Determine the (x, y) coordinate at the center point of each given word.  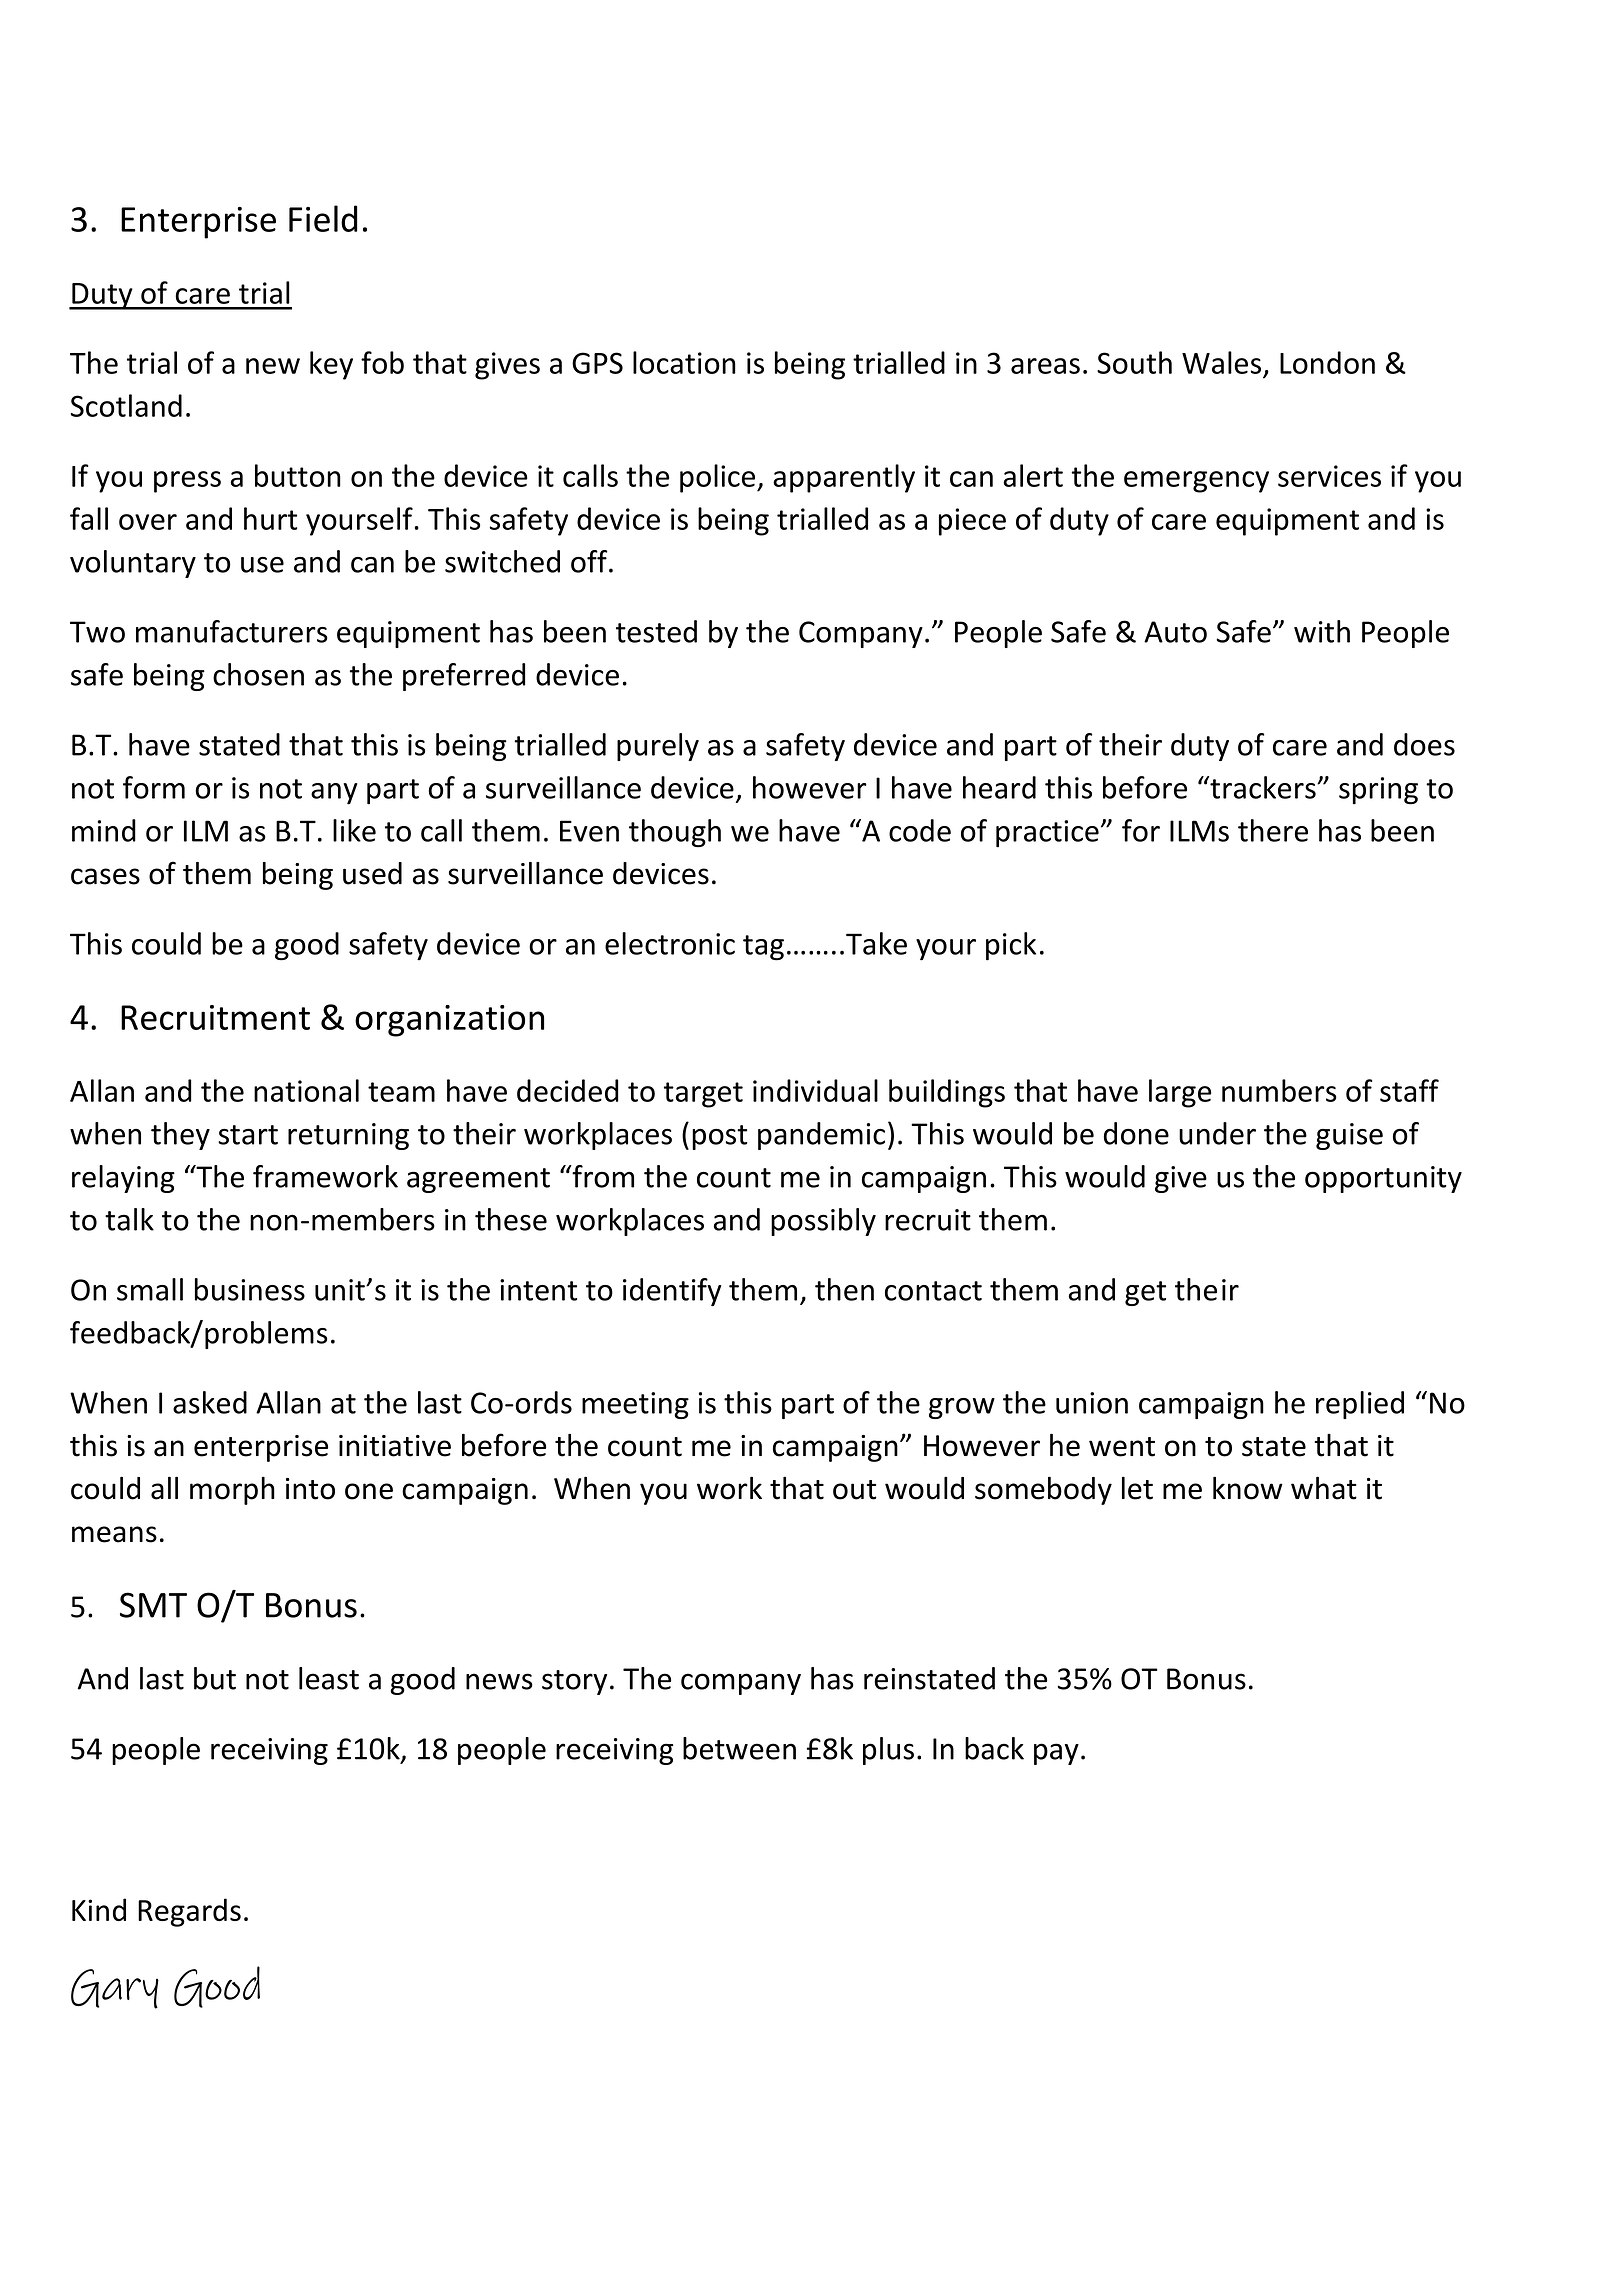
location (684, 362)
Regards (189, 1912)
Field (323, 218)
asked (210, 1402)
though (675, 833)
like (354, 830)
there (1273, 830)
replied (1360, 1405)
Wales (1221, 362)
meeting (635, 1405)
